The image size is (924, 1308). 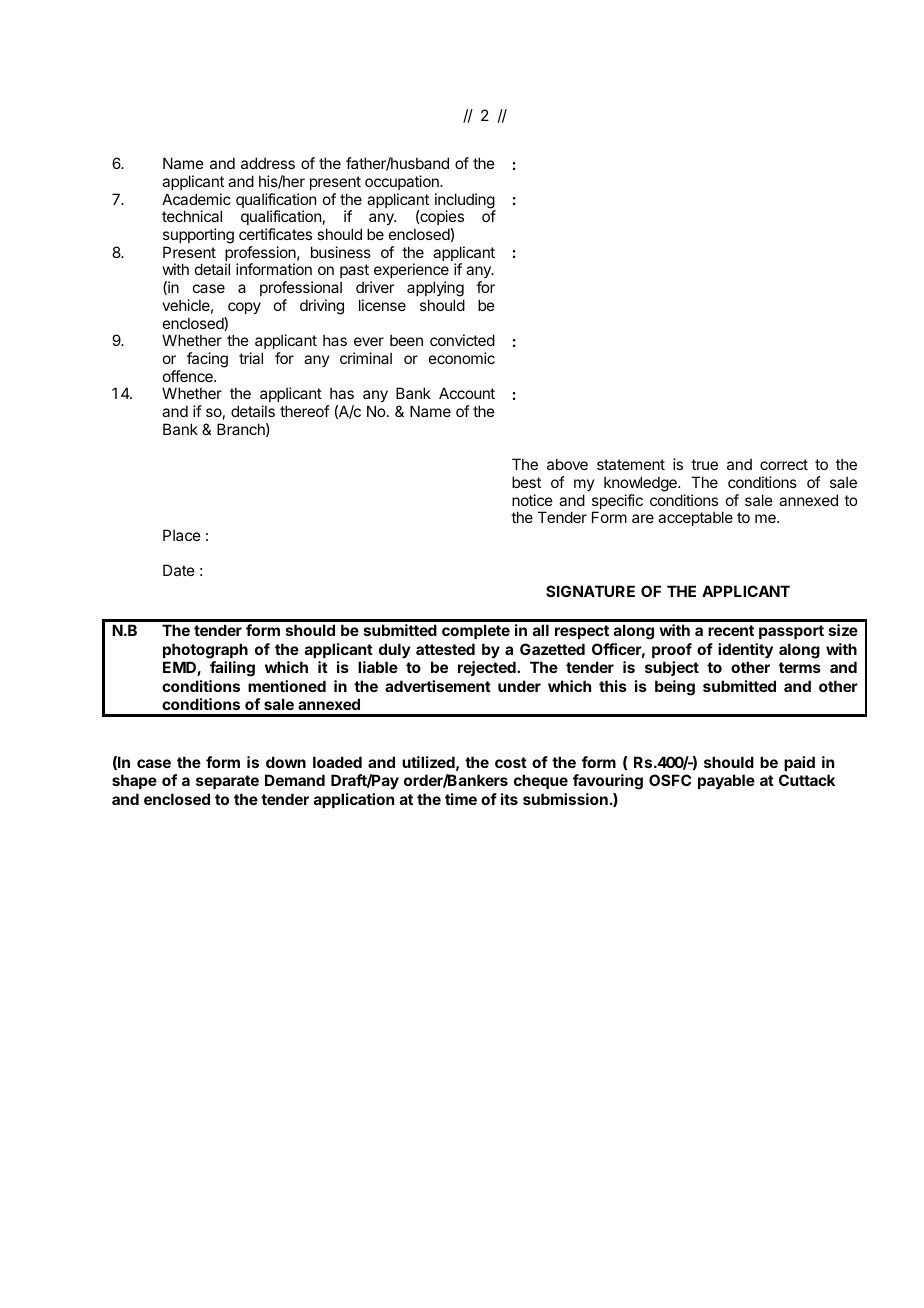 What do you see at coordinates (784, 464) in the screenshot?
I see `correct` at bounding box center [784, 464].
